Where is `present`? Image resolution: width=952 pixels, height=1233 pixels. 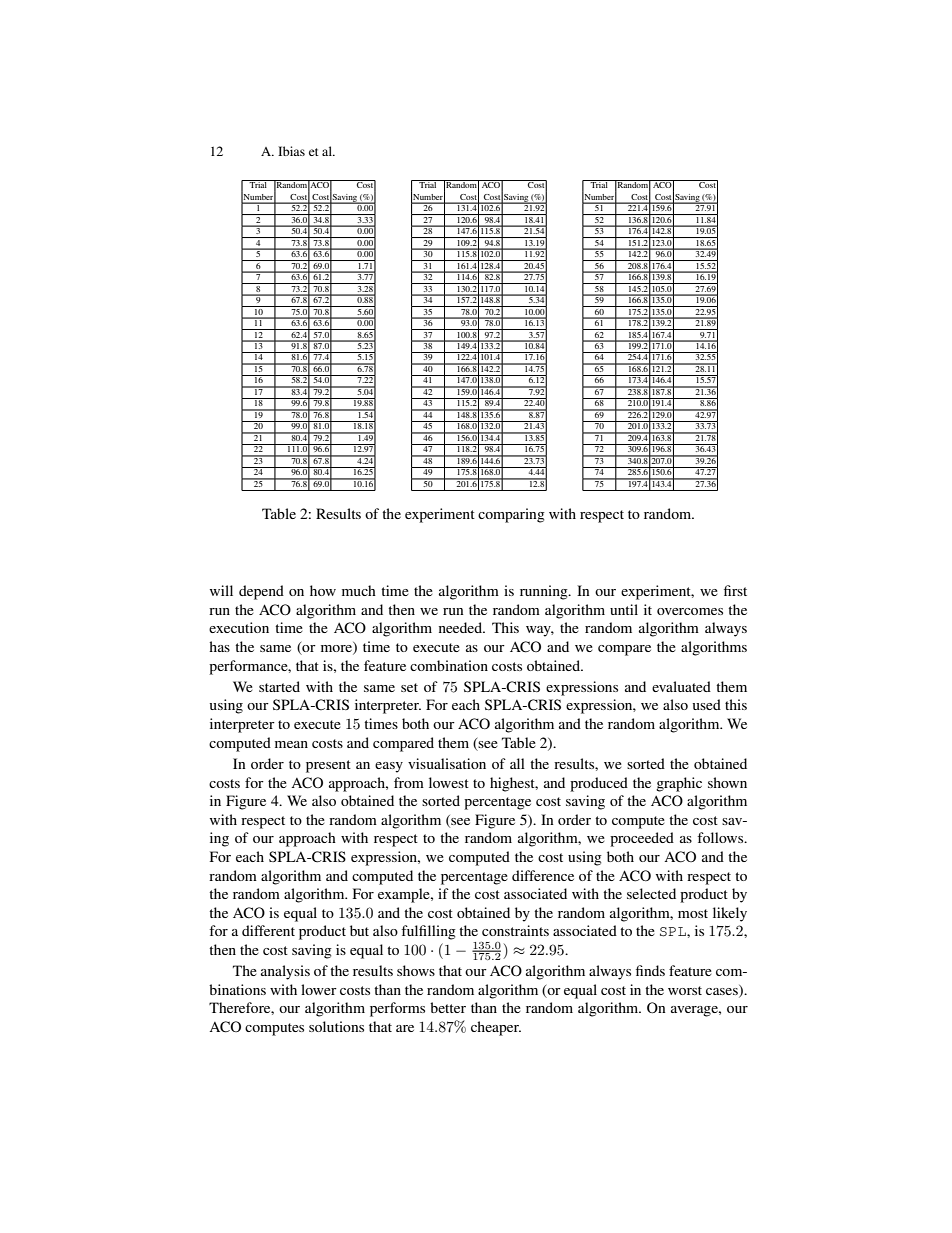
present is located at coordinates (328, 766).
